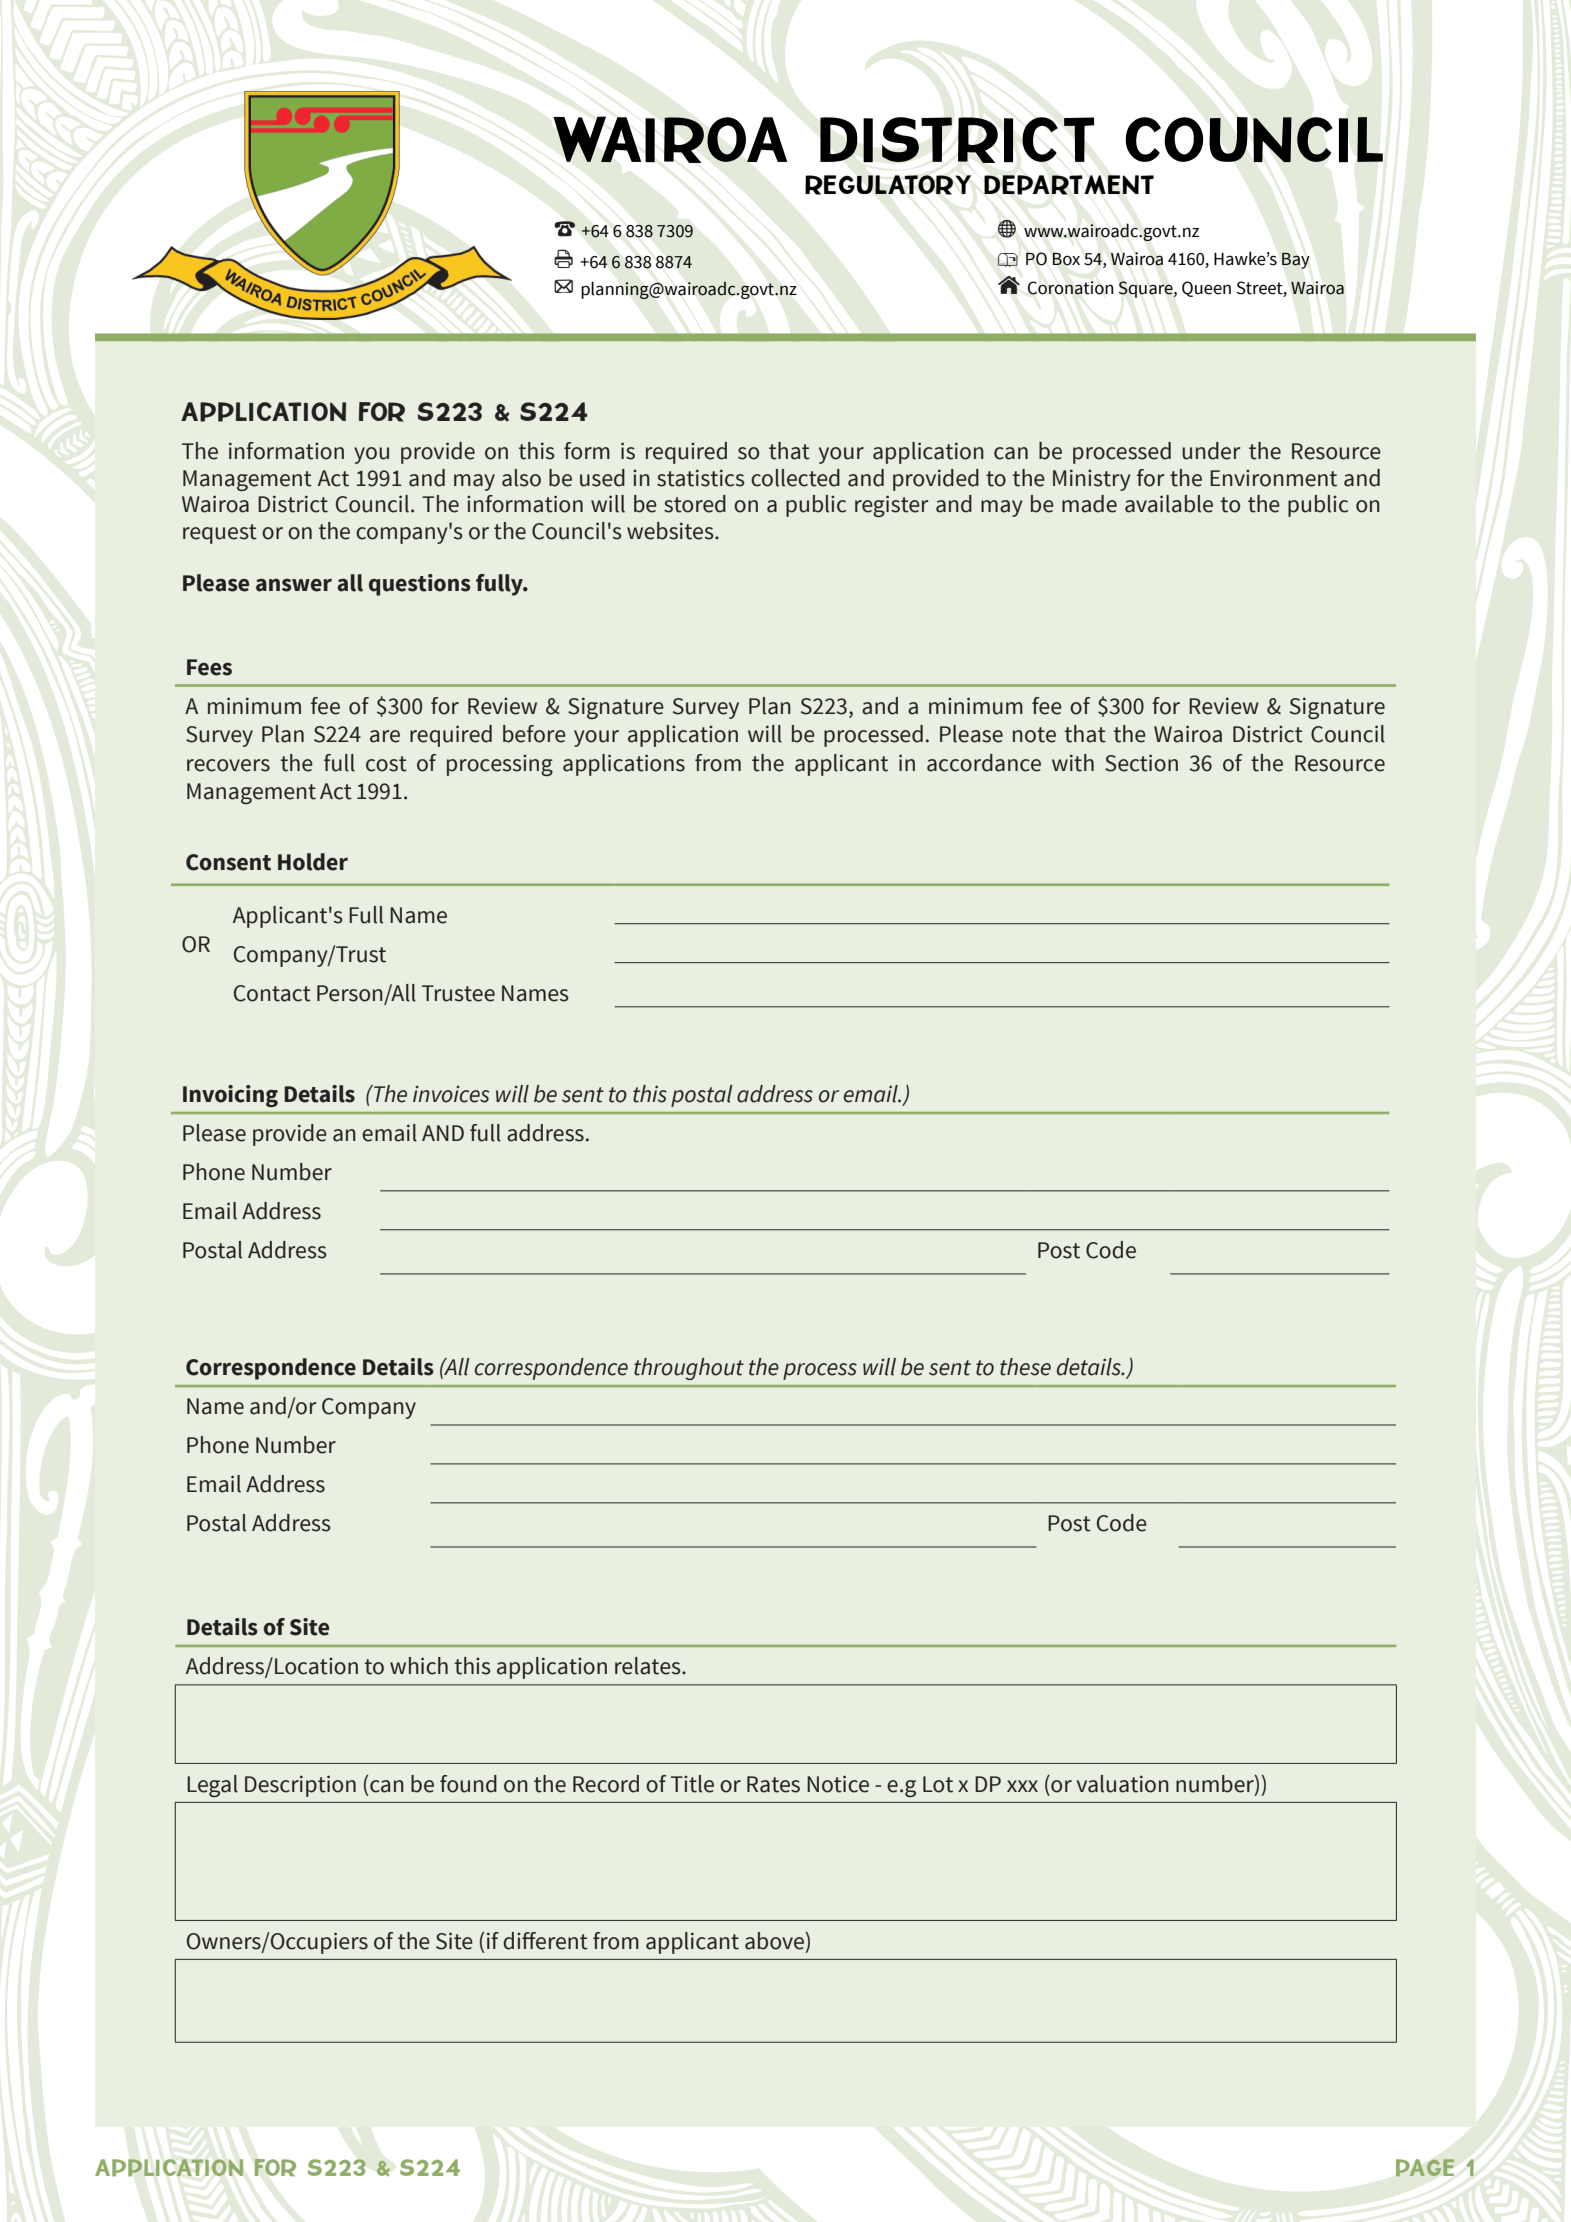 This page has width=1571, height=2222. I want to click on also, so click(521, 478).
